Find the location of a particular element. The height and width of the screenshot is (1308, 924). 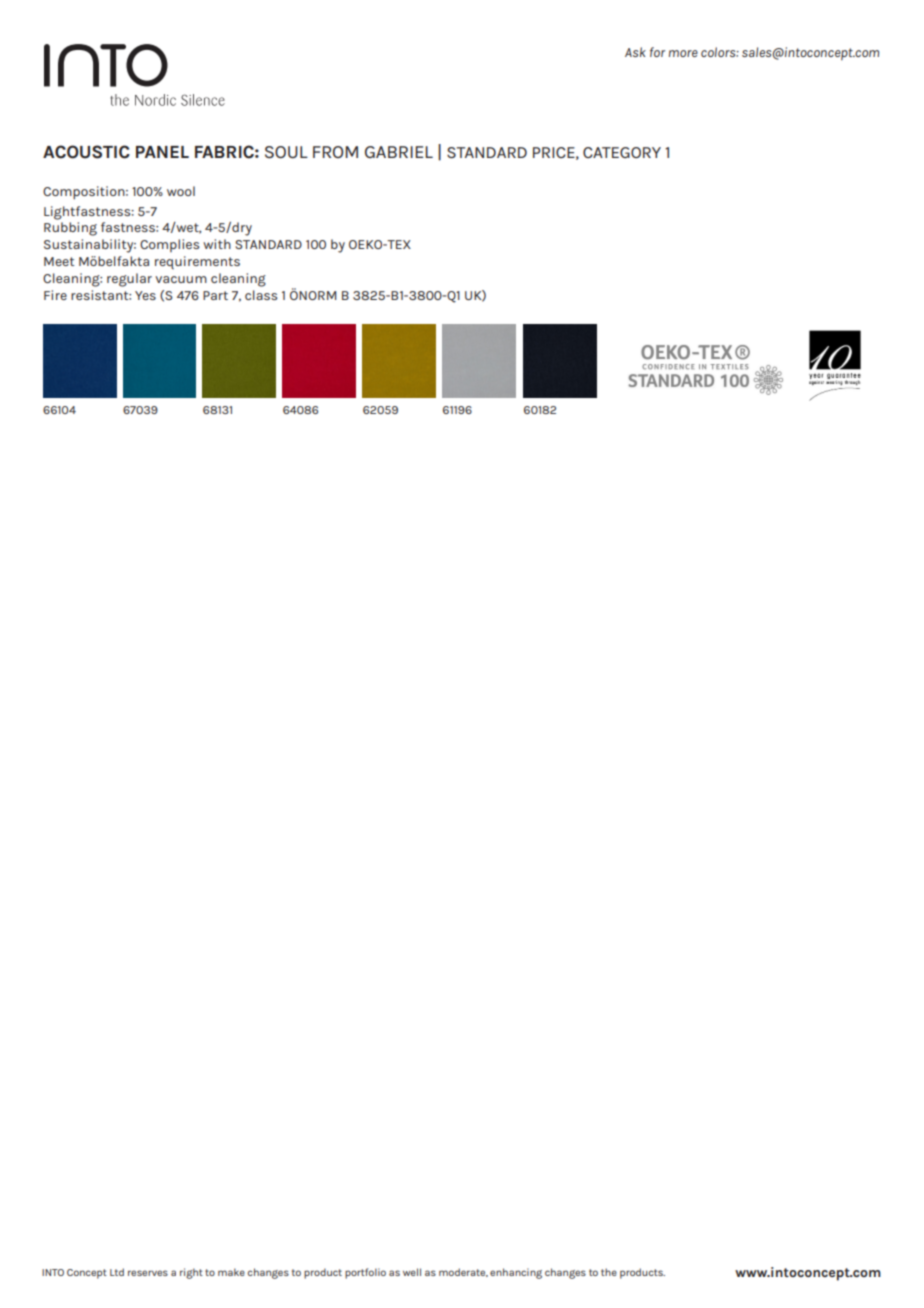

Yes is located at coordinates (145, 295).
